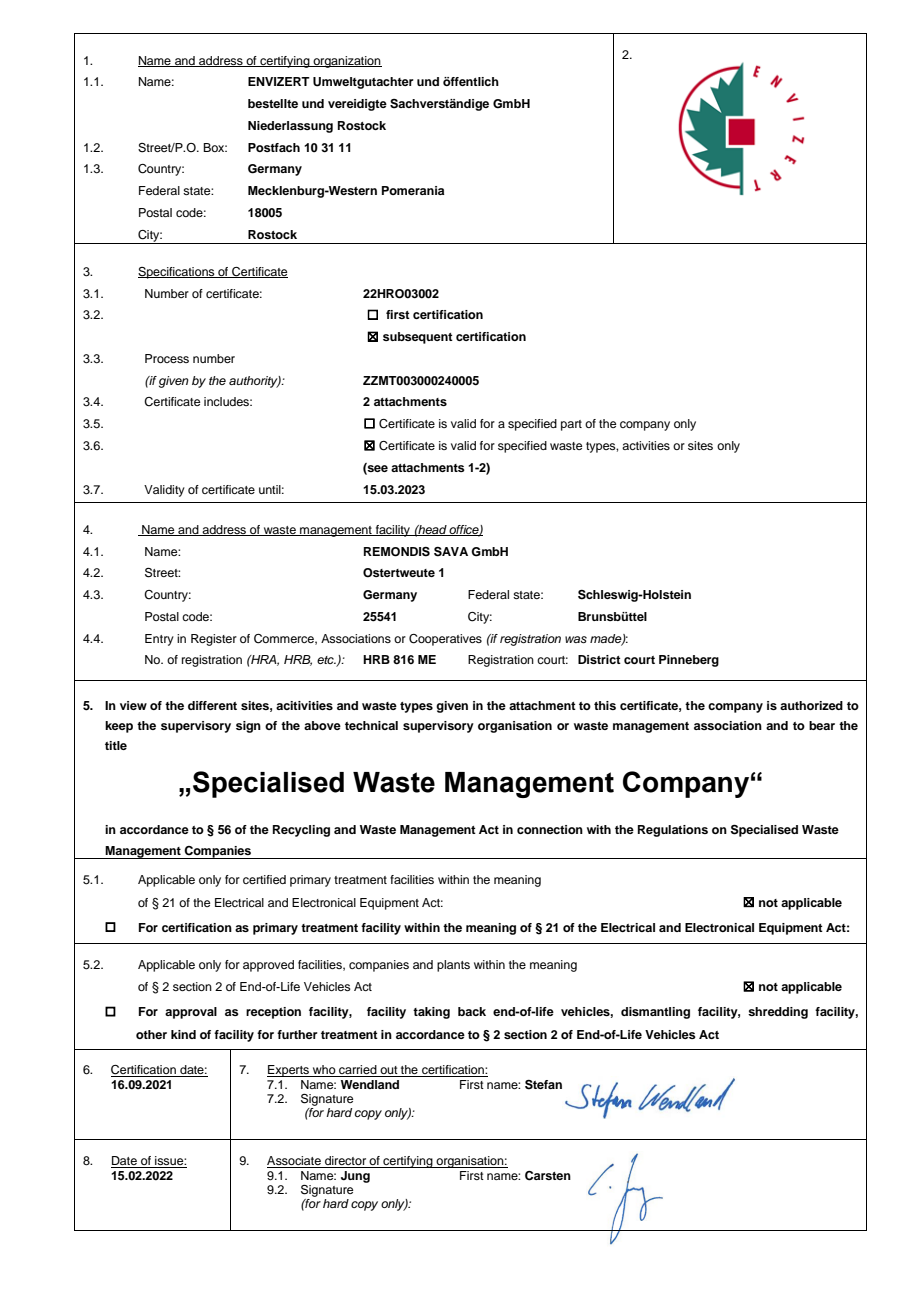 Image resolution: width=924 pixels, height=1308 pixels. What do you see at coordinates (445, 640) in the page?
I see `Cooperatives` at bounding box center [445, 640].
